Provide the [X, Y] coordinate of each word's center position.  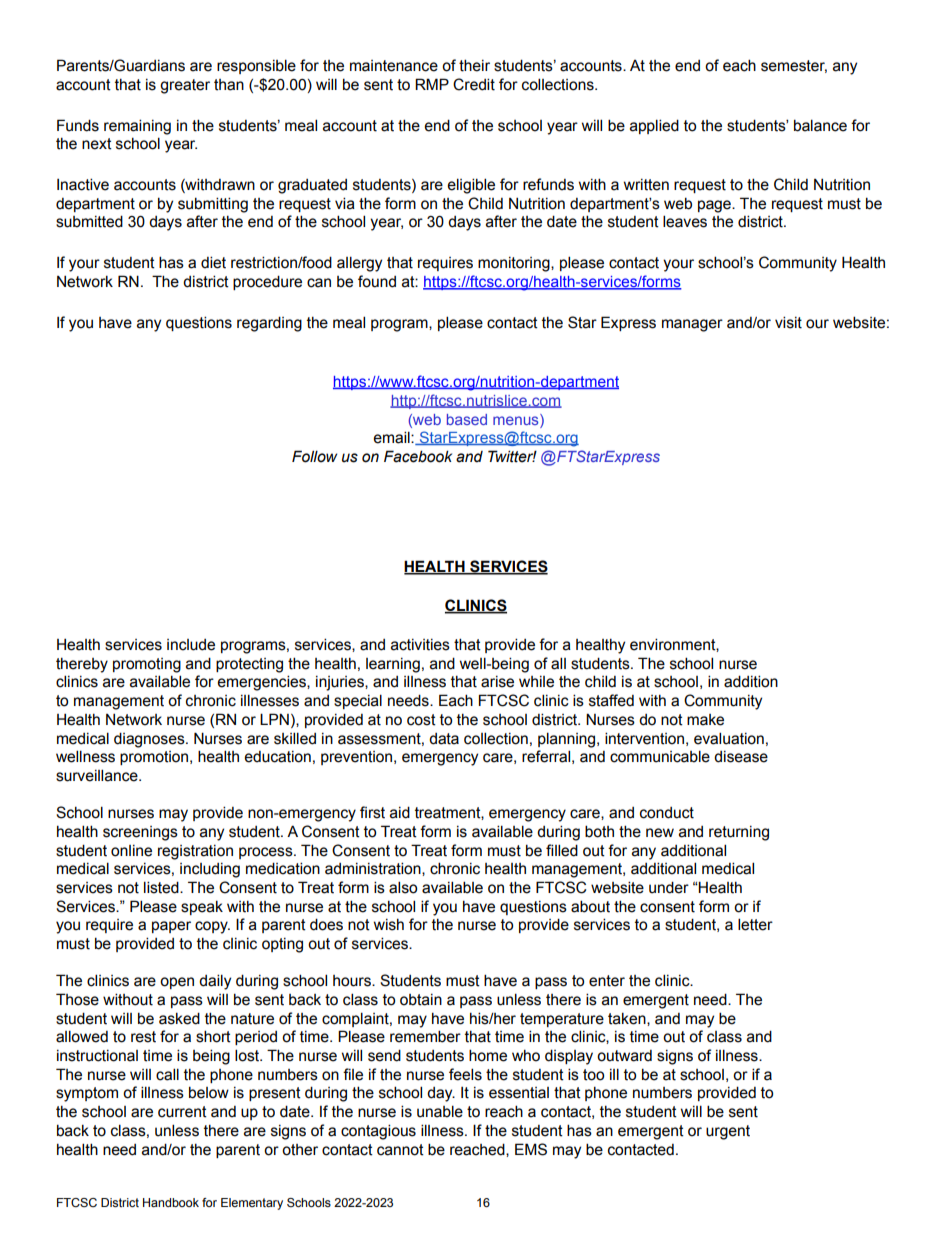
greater [185, 86]
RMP [432, 84]
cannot [400, 1150]
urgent [728, 1132]
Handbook [171, 1202]
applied [654, 126]
